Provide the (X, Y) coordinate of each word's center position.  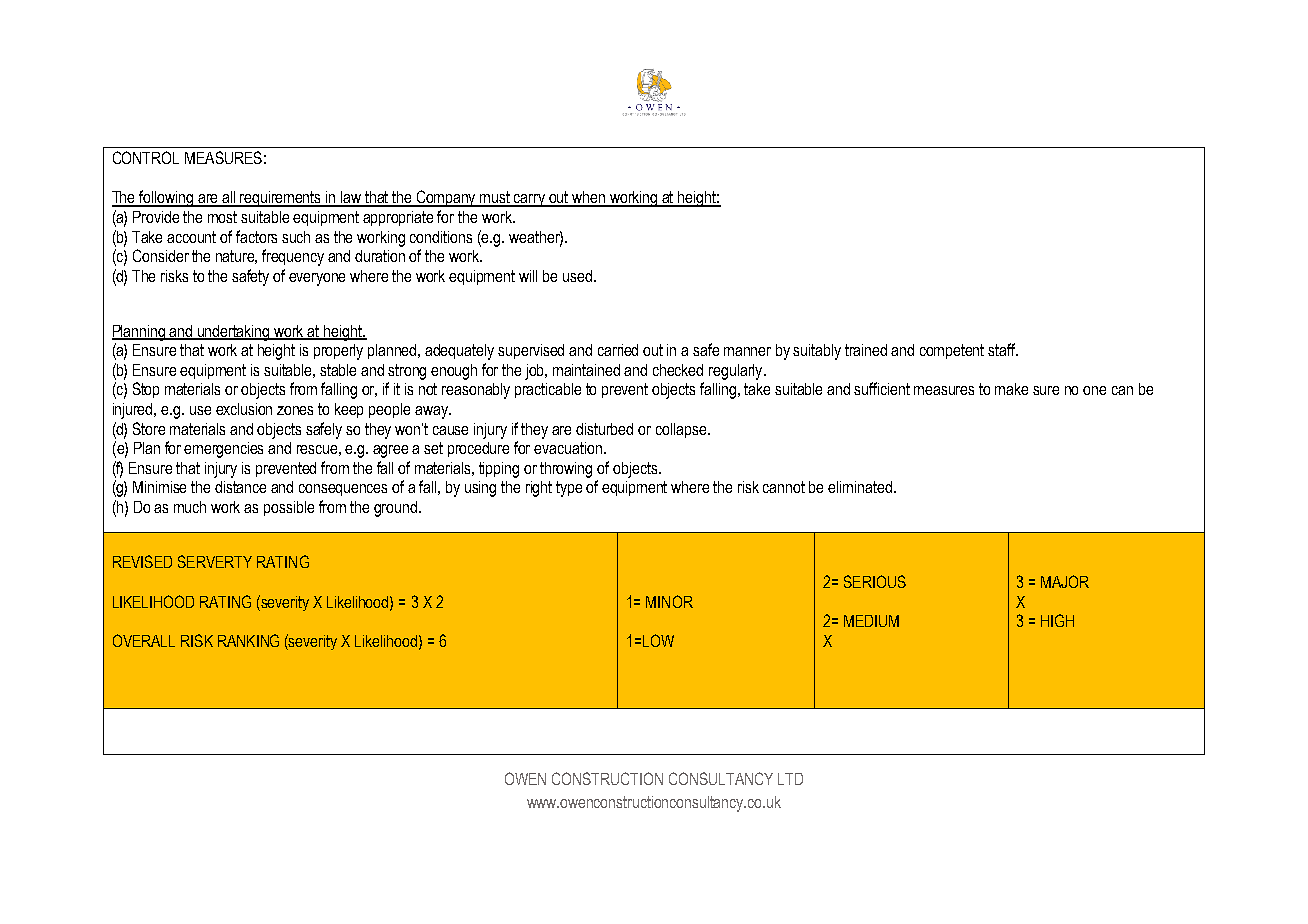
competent (952, 351)
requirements (281, 199)
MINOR (669, 601)
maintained (586, 370)
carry (530, 200)
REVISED (142, 561)
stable (338, 370)
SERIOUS (875, 581)
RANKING (248, 640)
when (589, 198)
